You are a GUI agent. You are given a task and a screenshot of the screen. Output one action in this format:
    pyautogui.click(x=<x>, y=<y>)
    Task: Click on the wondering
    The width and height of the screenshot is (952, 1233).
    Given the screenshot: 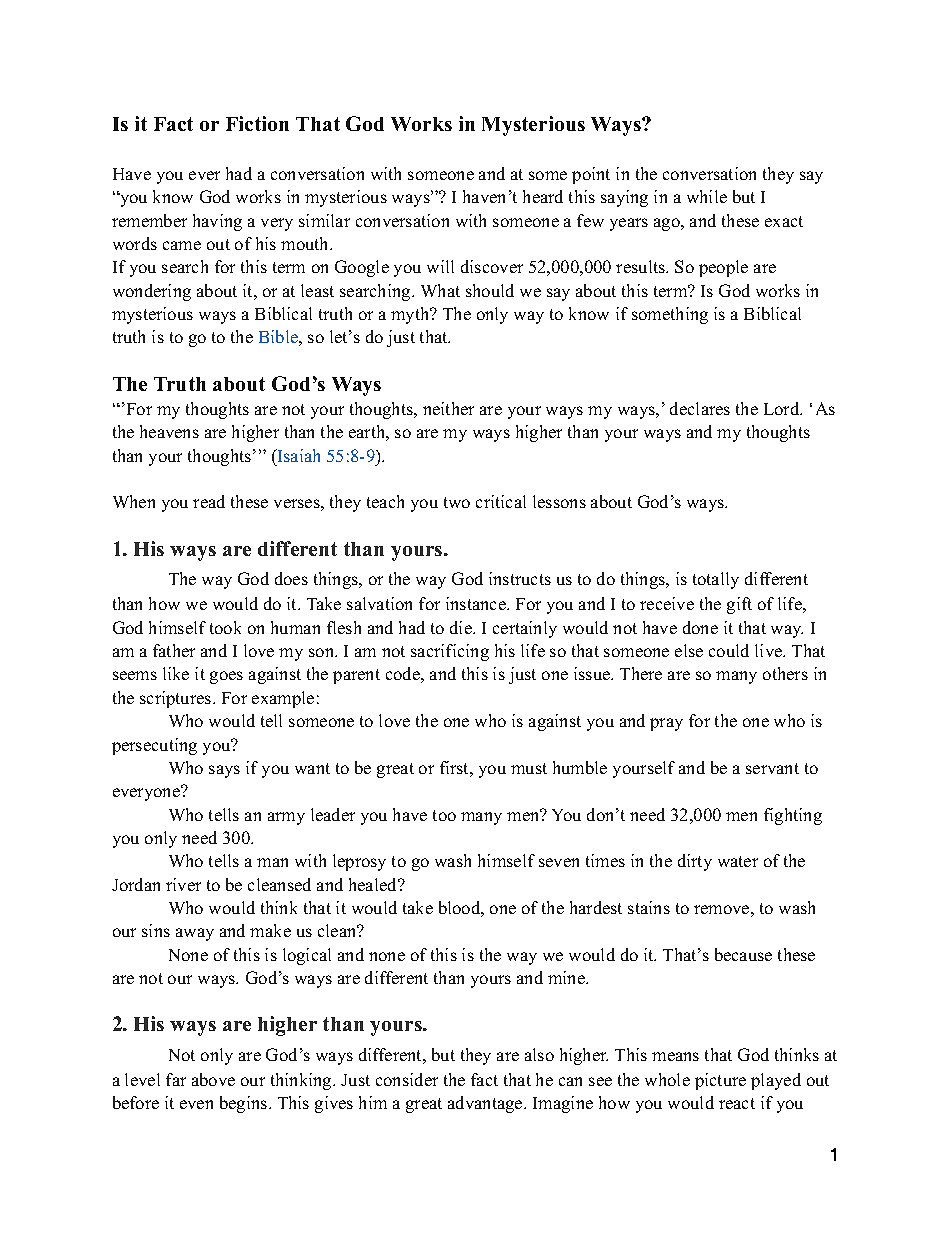 What is the action you would take?
    pyautogui.click(x=152, y=292)
